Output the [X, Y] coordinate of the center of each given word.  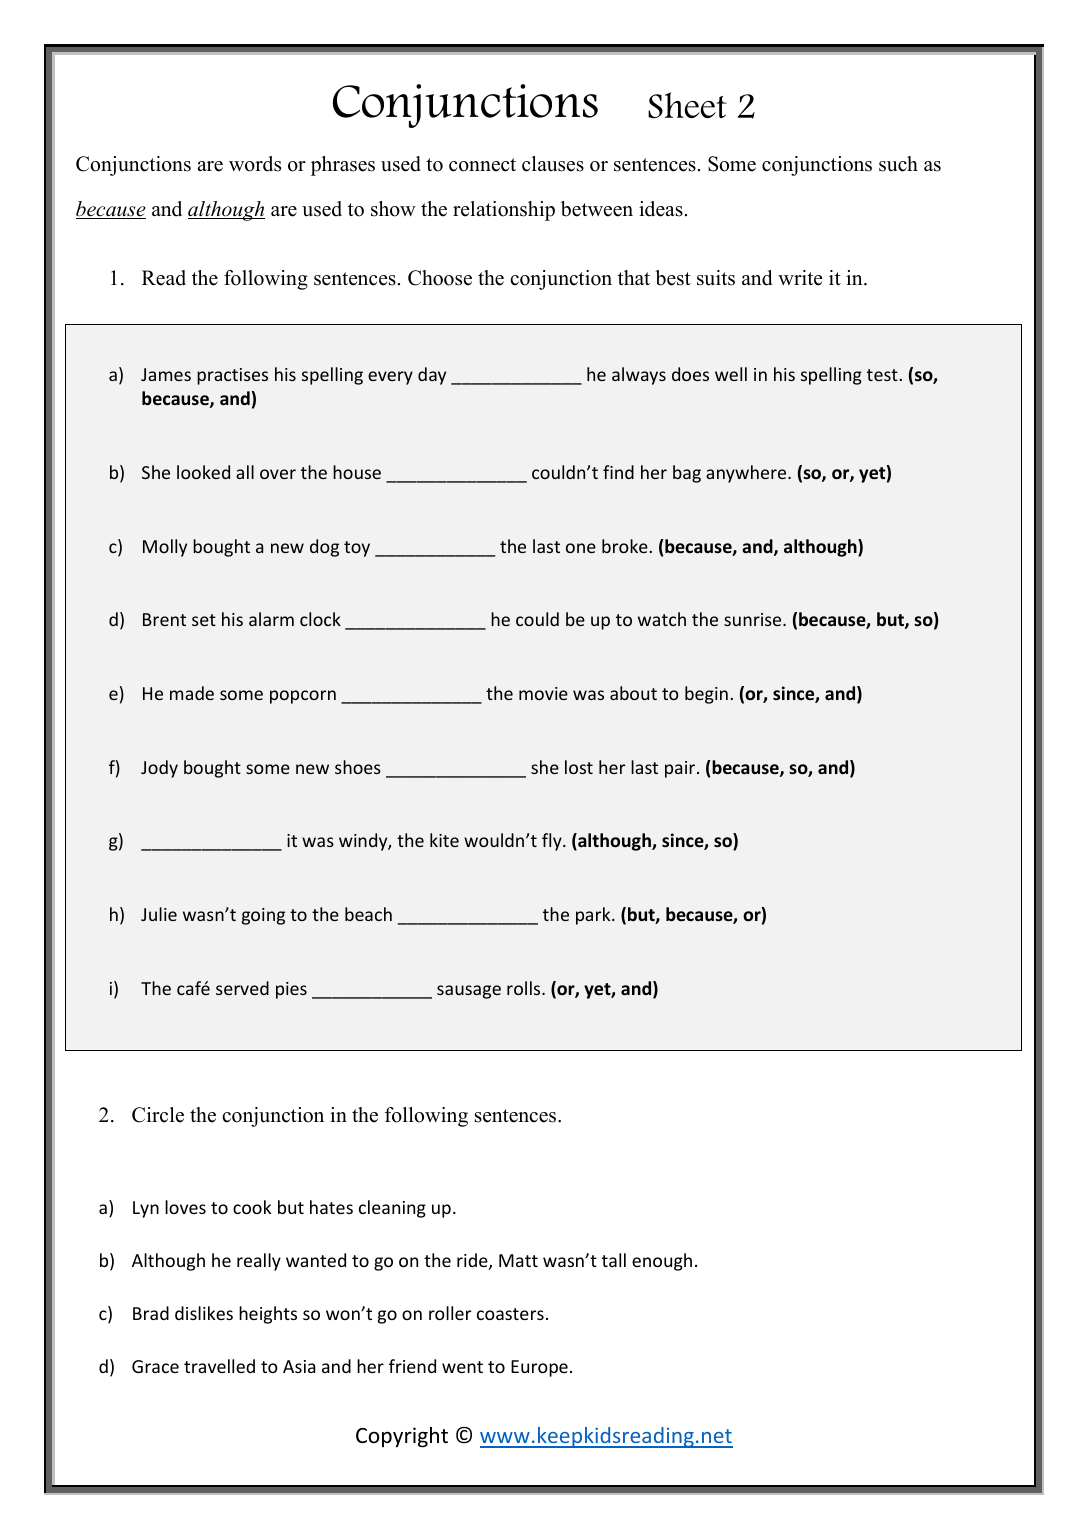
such [898, 164]
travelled [219, 1366]
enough [662, 1262]
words [255, 164]
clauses [553, 164]
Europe [539, 1368]
